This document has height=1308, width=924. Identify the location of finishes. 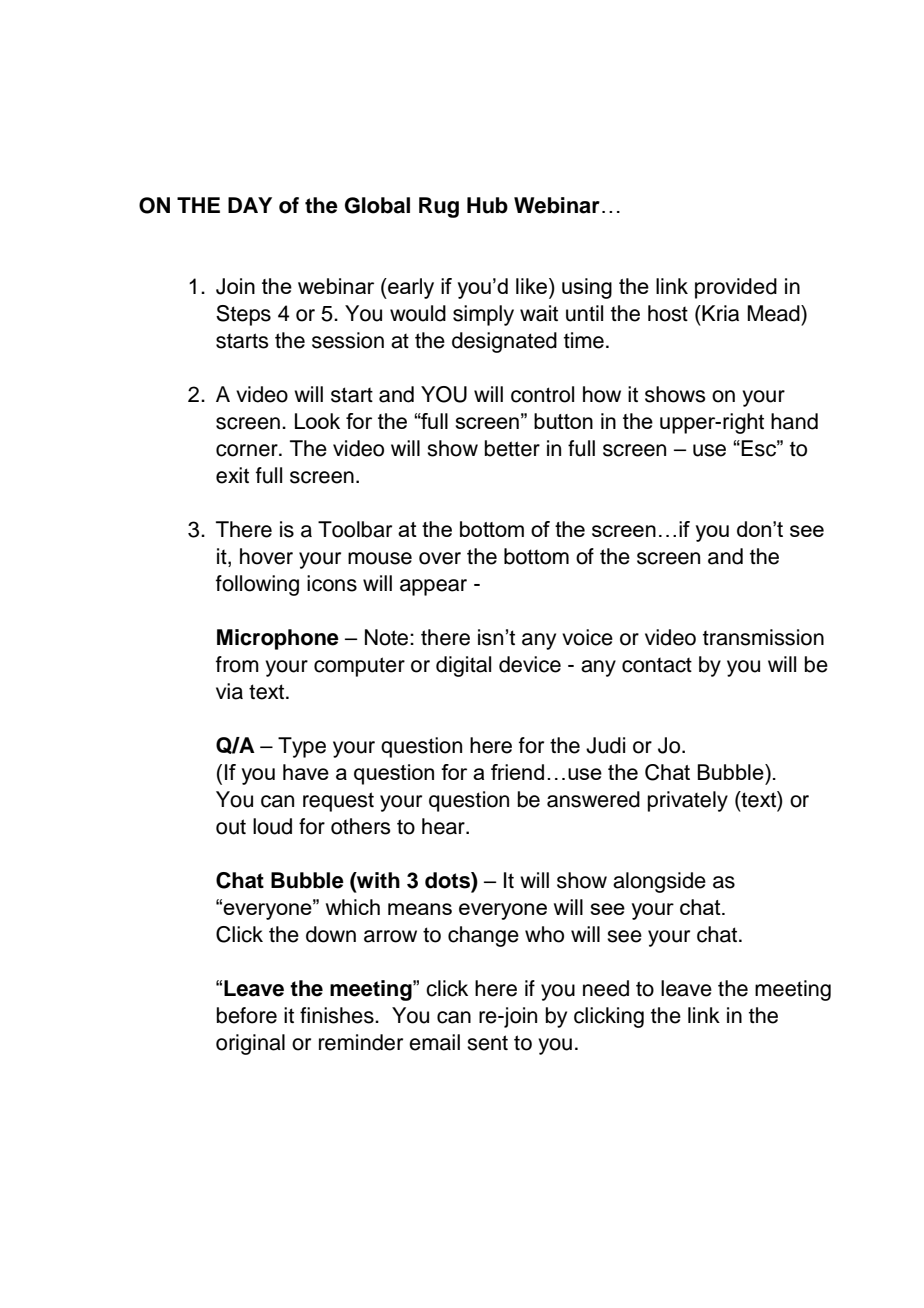
(338, 1015).
